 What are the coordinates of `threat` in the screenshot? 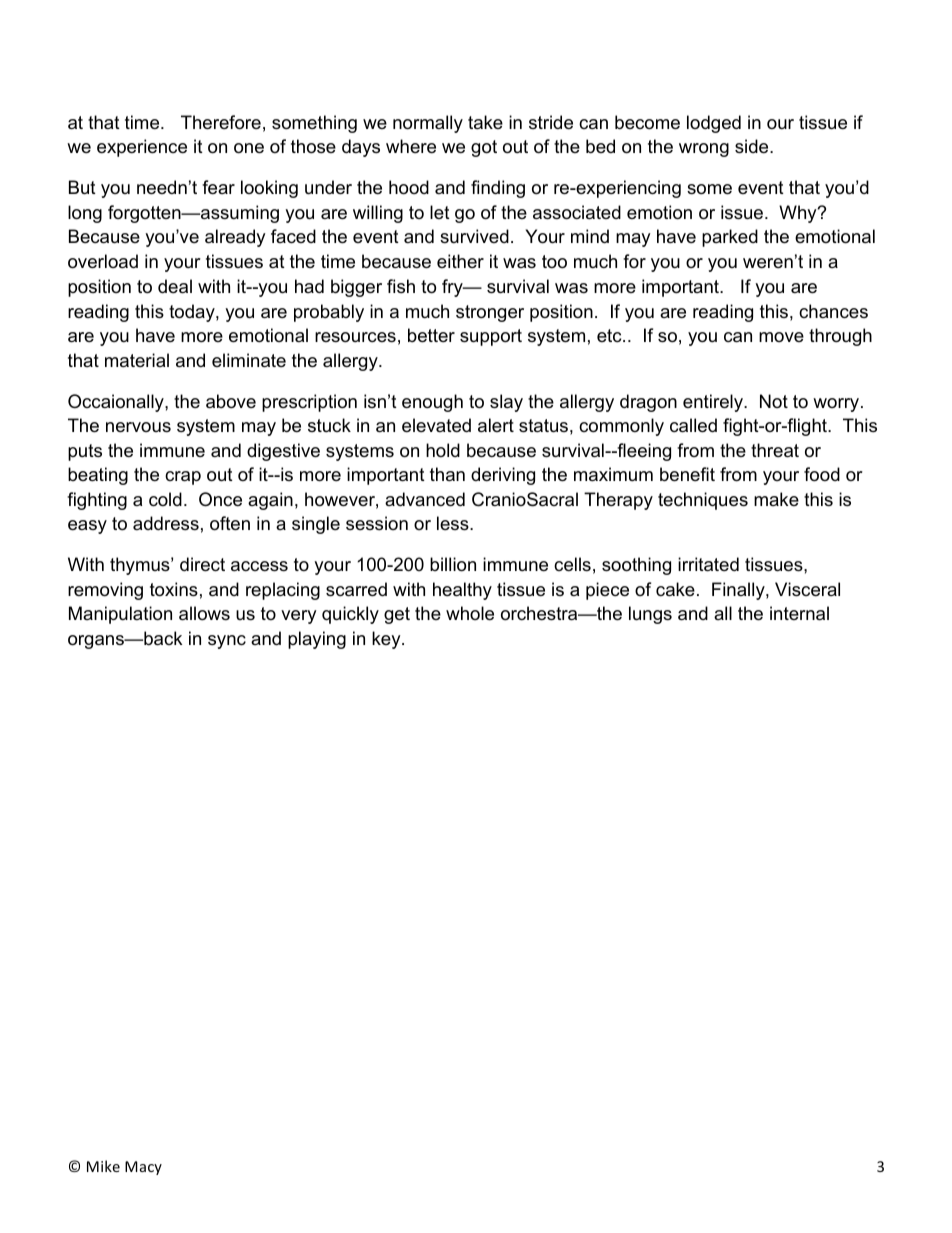 It's located at (775, 450).
